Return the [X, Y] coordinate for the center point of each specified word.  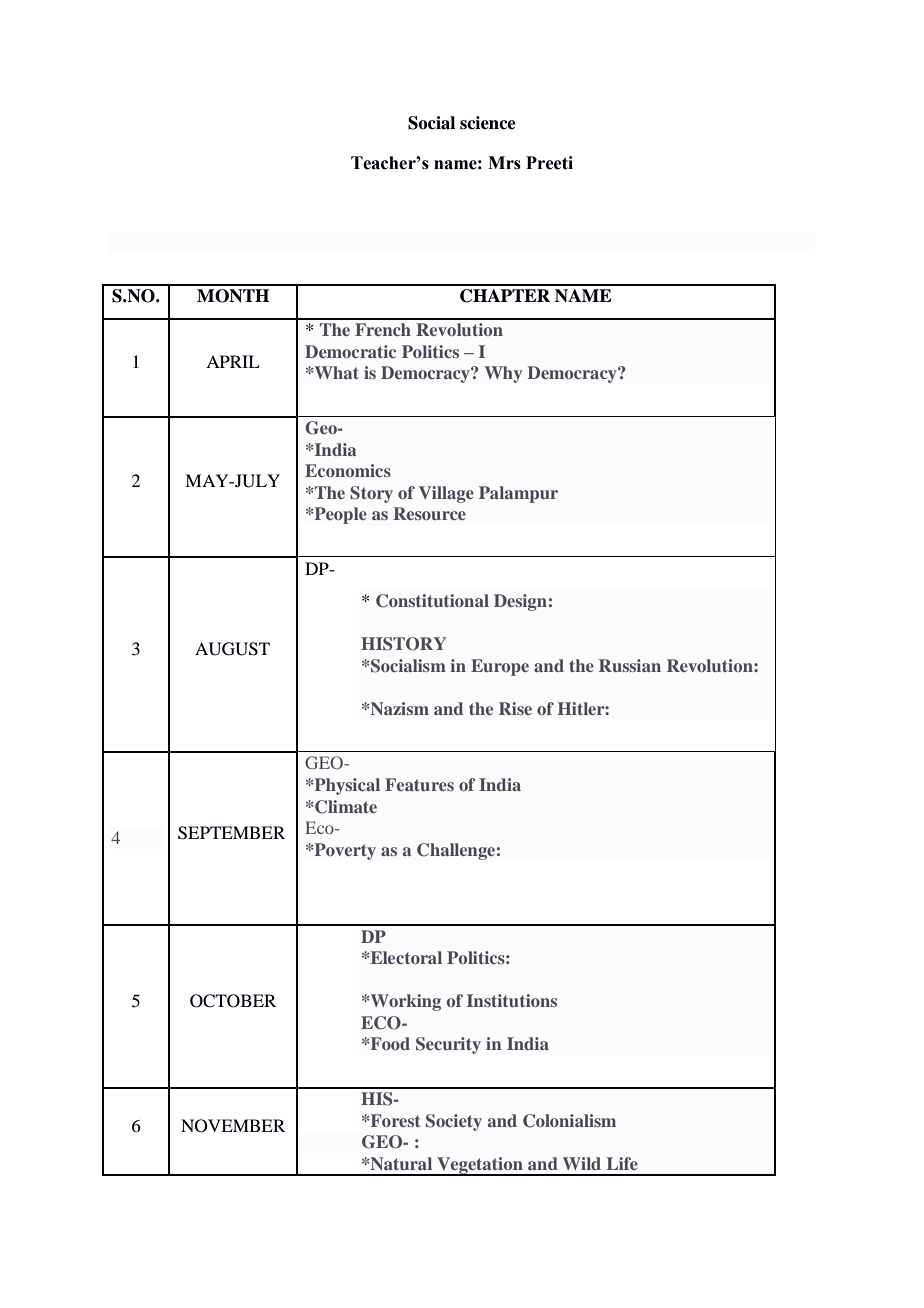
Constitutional [432, 601]
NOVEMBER [233, 1126]
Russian [630, 665]
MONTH [233, 296]
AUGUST [232, 649]
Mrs [504, 163]
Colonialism [569, 1121]
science [488, 123]
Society [454, 1122]
